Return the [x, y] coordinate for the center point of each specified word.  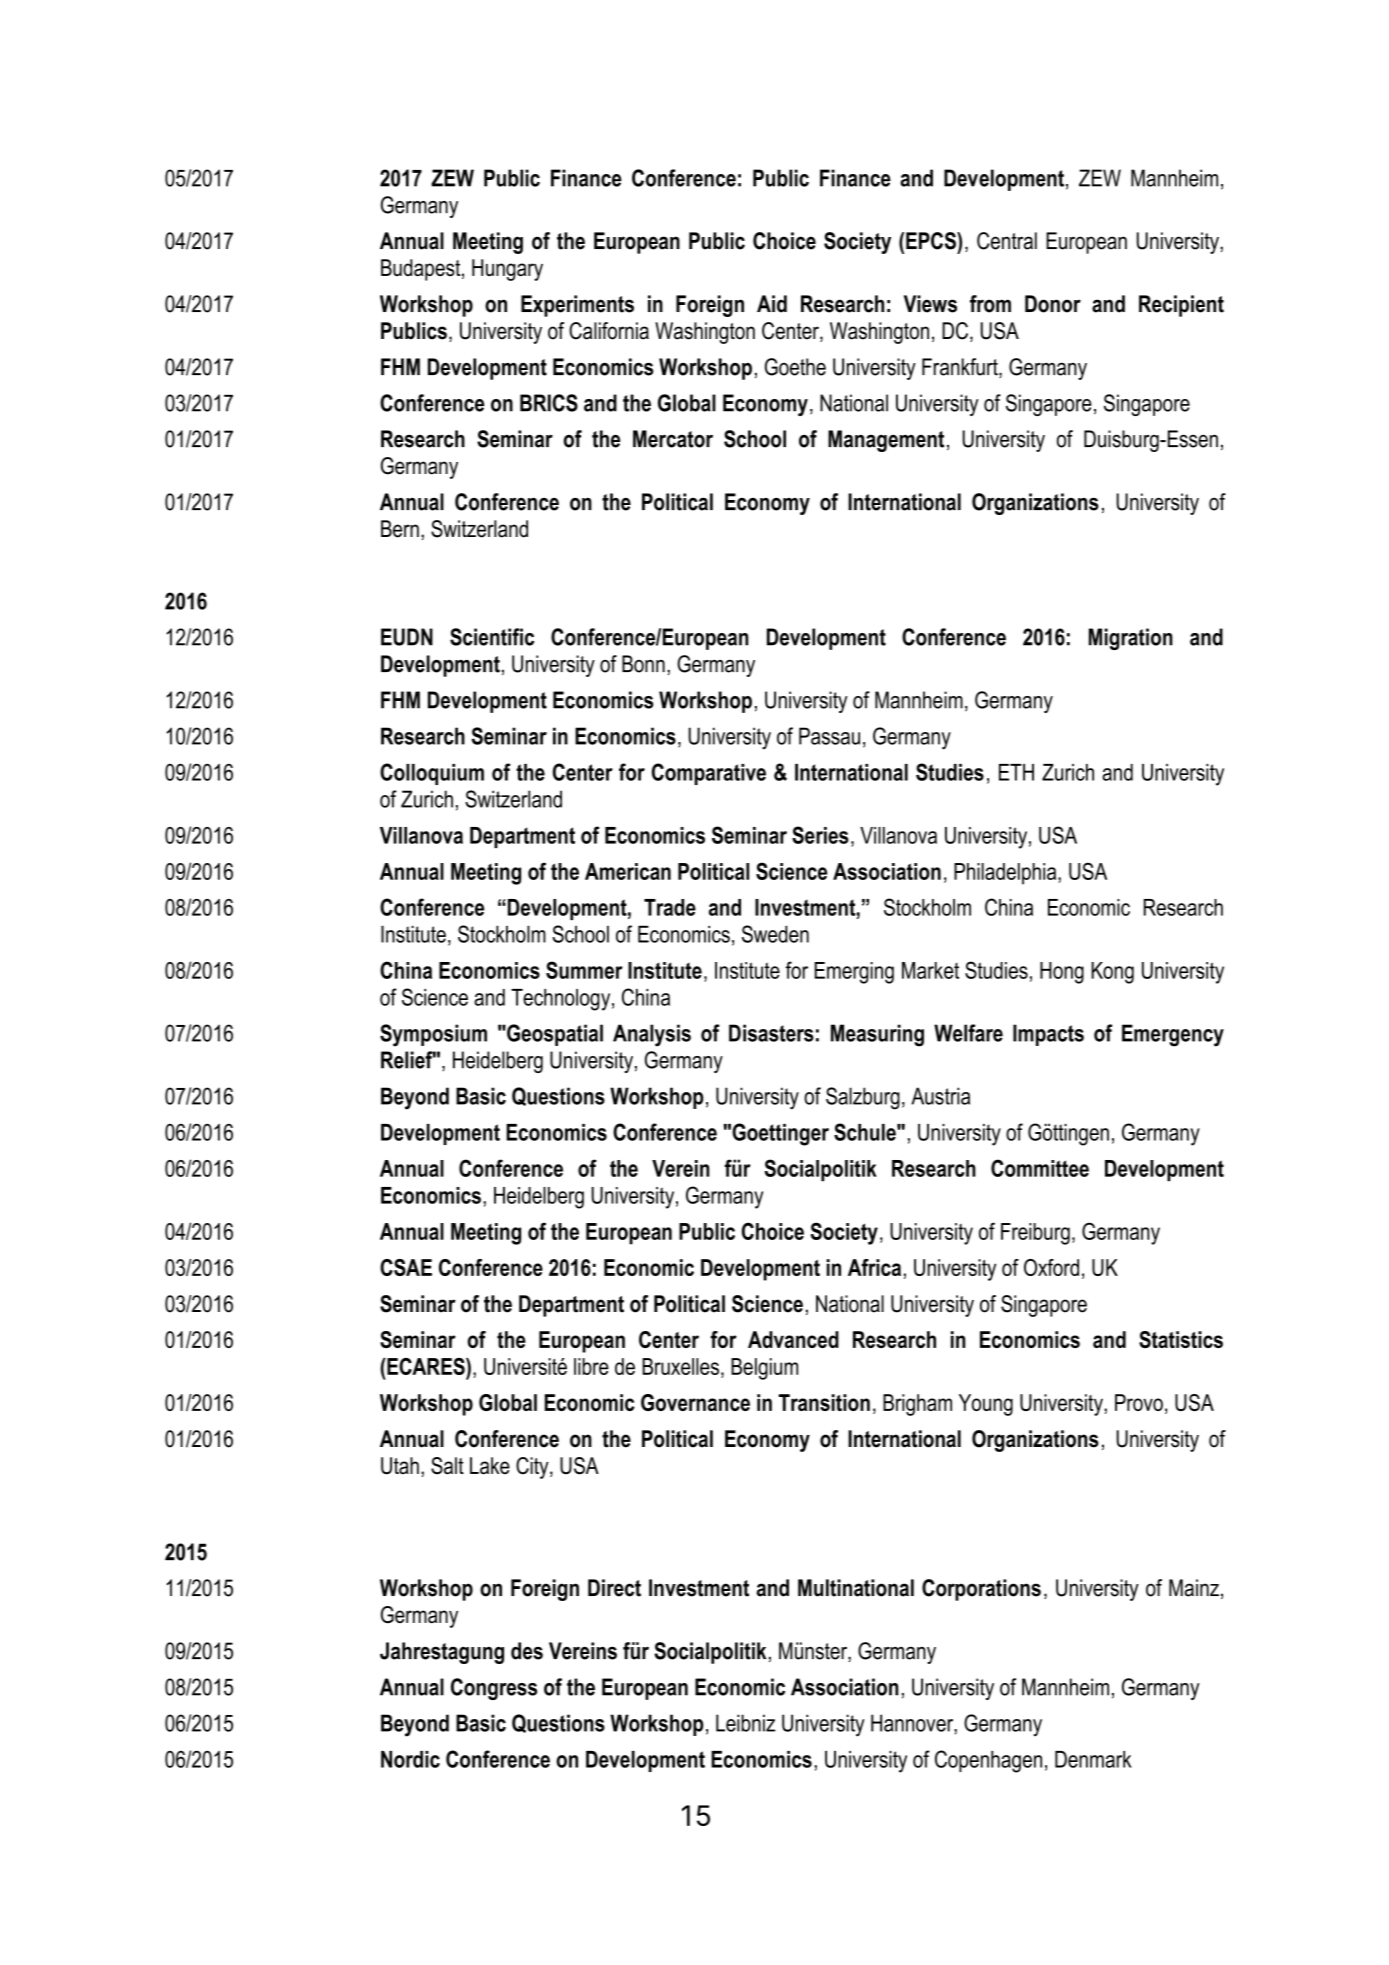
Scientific [492, 637]
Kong [1112, 973]
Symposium [433, 1035]
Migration [1131, 639]
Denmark [1093, 1759]
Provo [1139, 1402]
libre [591, 1366]
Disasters [771, 1033]
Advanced [793, 1339]
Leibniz [745, 1723]
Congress [494, 1689]
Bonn [643, 664]
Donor [1053, 304]
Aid [772, 304]
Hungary [507, 270]
